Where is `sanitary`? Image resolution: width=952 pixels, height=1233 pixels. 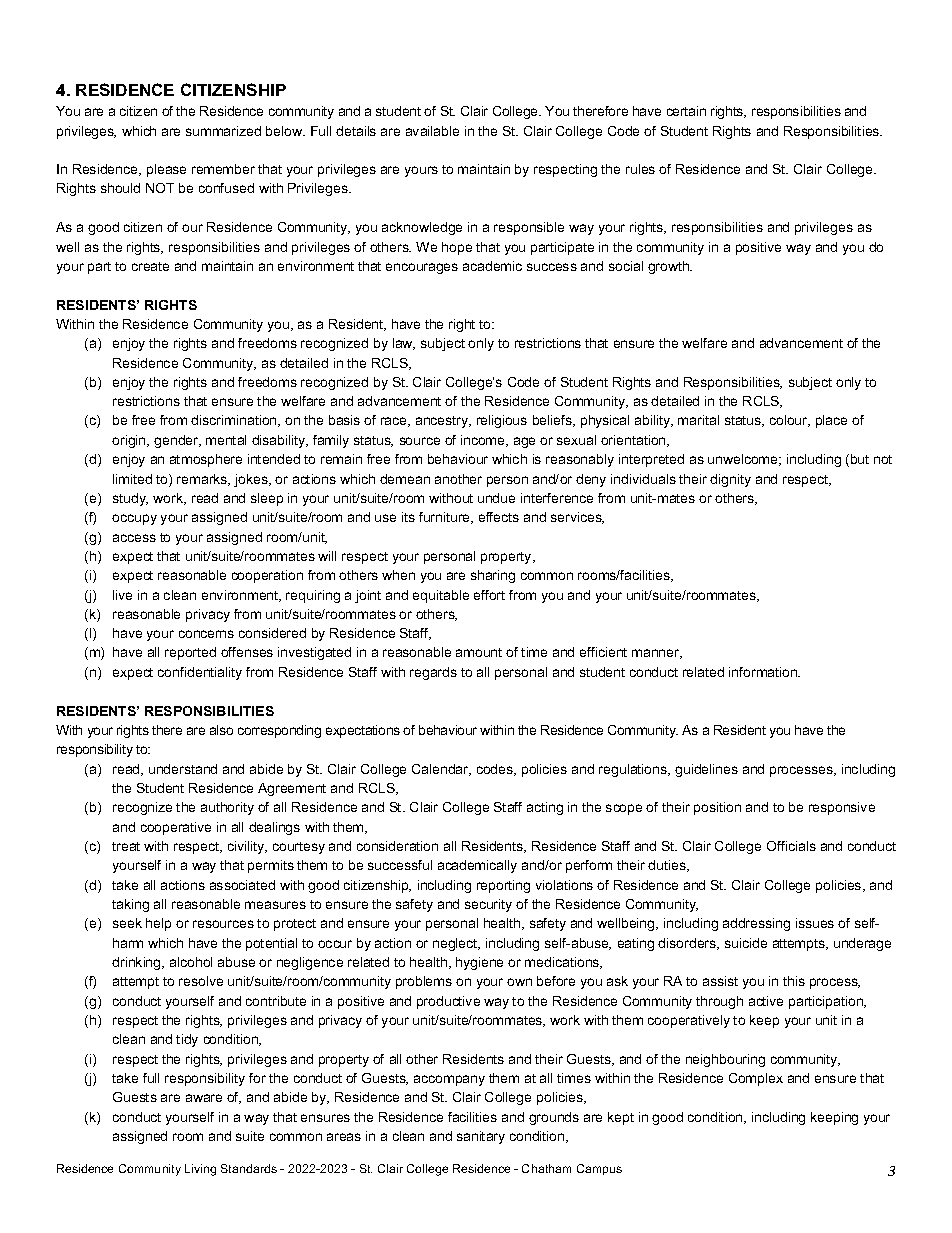
sanitary is located at coordinates (481, 1137).
